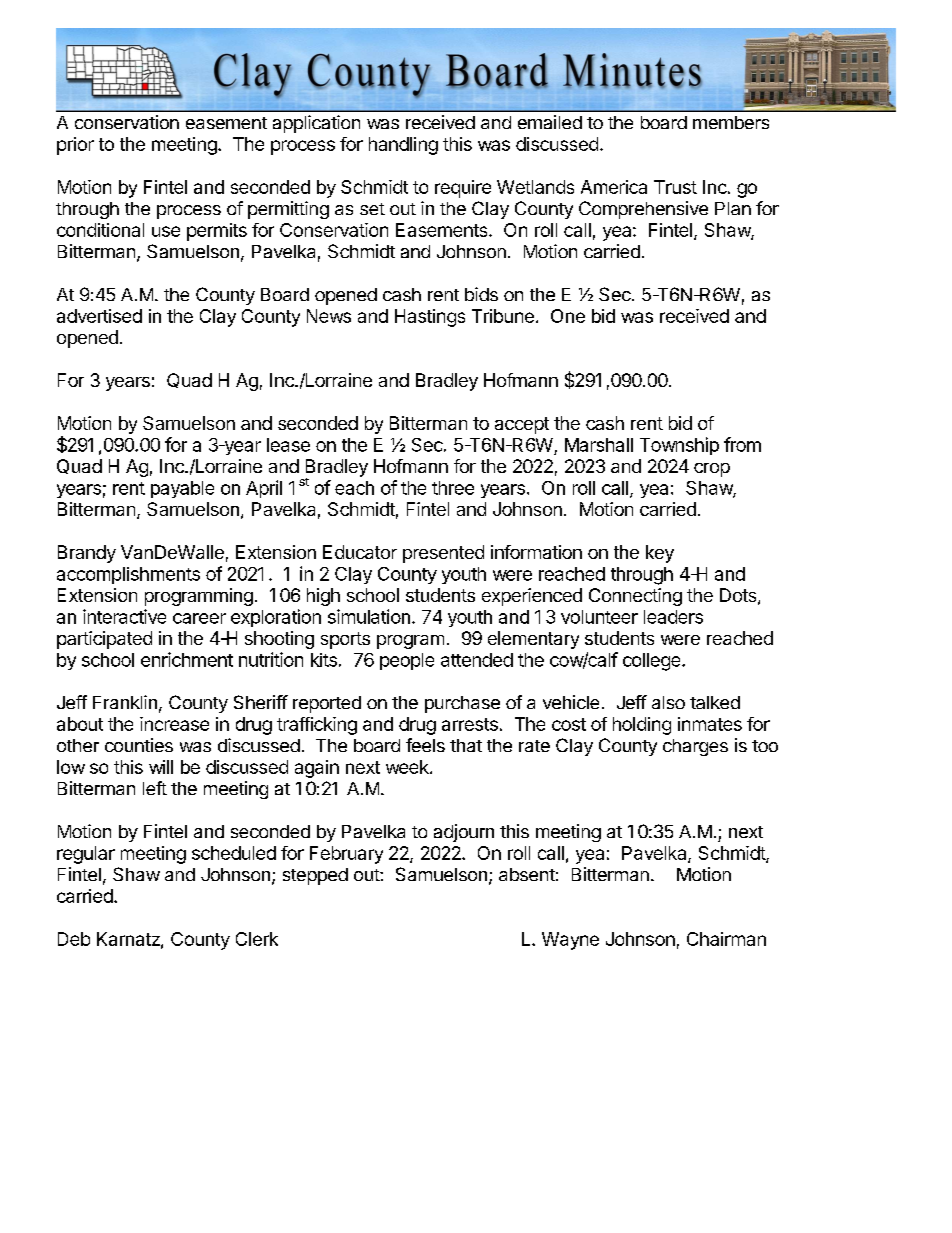 This page has width=952, height=1233. I want to click on payable, so click(182, 489).
